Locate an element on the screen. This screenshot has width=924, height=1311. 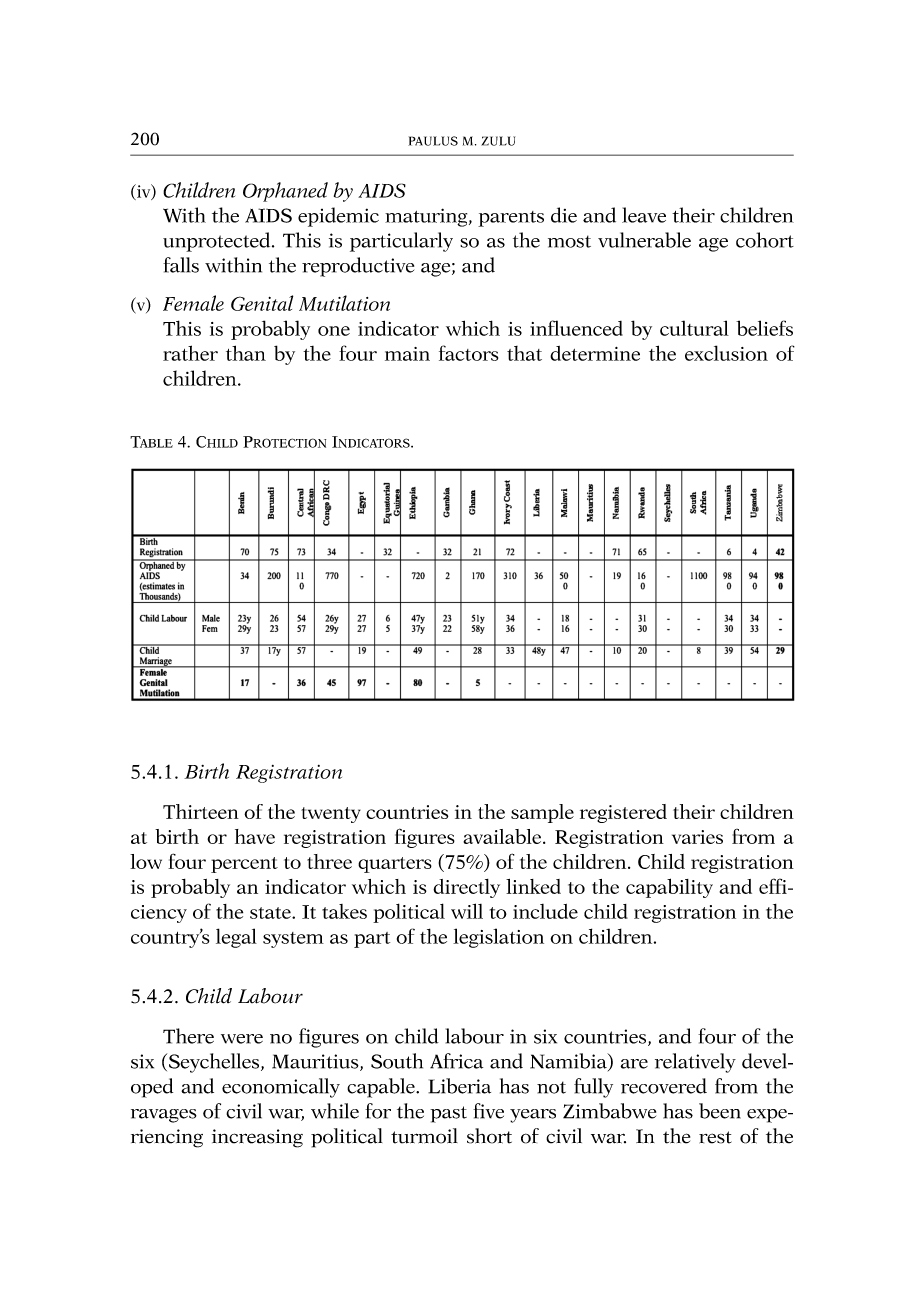
been is located at coordinates (720, 1111).
